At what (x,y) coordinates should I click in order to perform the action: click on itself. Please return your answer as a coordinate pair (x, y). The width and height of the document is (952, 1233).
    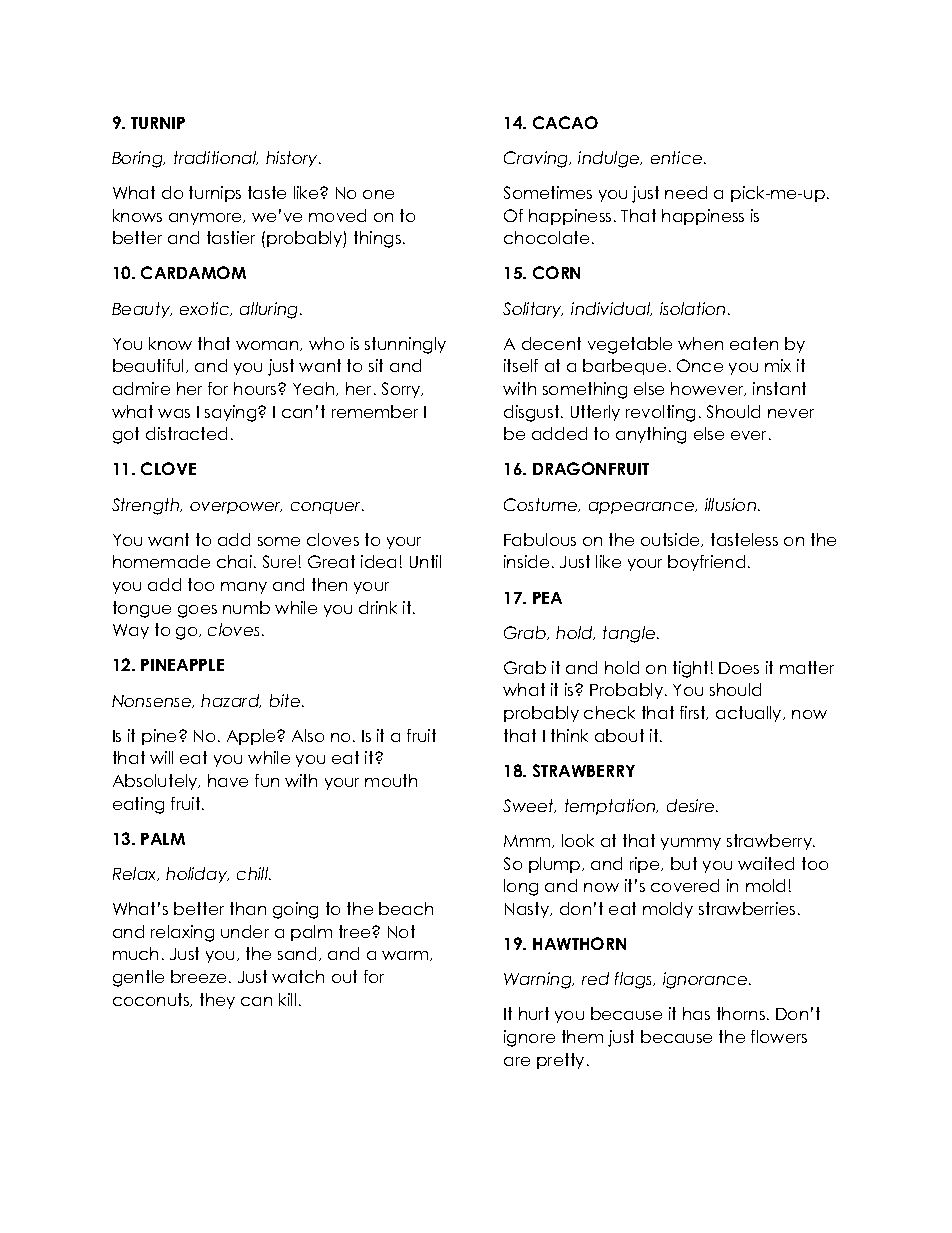
    Looking at the image, I should click on (521, 365).
